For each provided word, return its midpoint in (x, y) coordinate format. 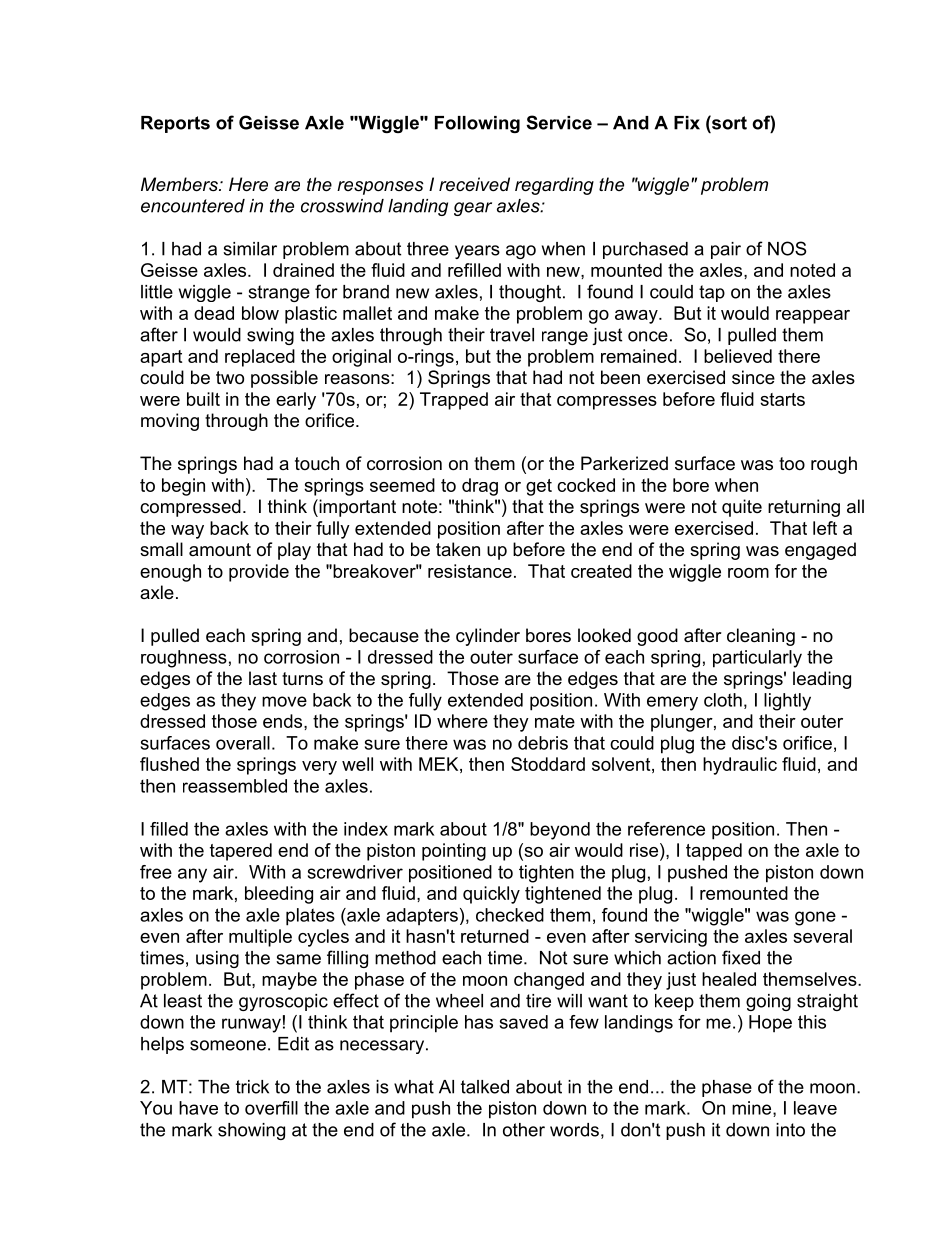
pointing (454, 852)
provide (259, 573)
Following (477, 124)
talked (485, 1087)
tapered (241, 852)
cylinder (488, 637)
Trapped (454, 401)
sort (728, 122)
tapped (714, 852)
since (753, 377)
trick (252, 1087)
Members (180, 184)
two (230, 378)
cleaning (761, 637)
